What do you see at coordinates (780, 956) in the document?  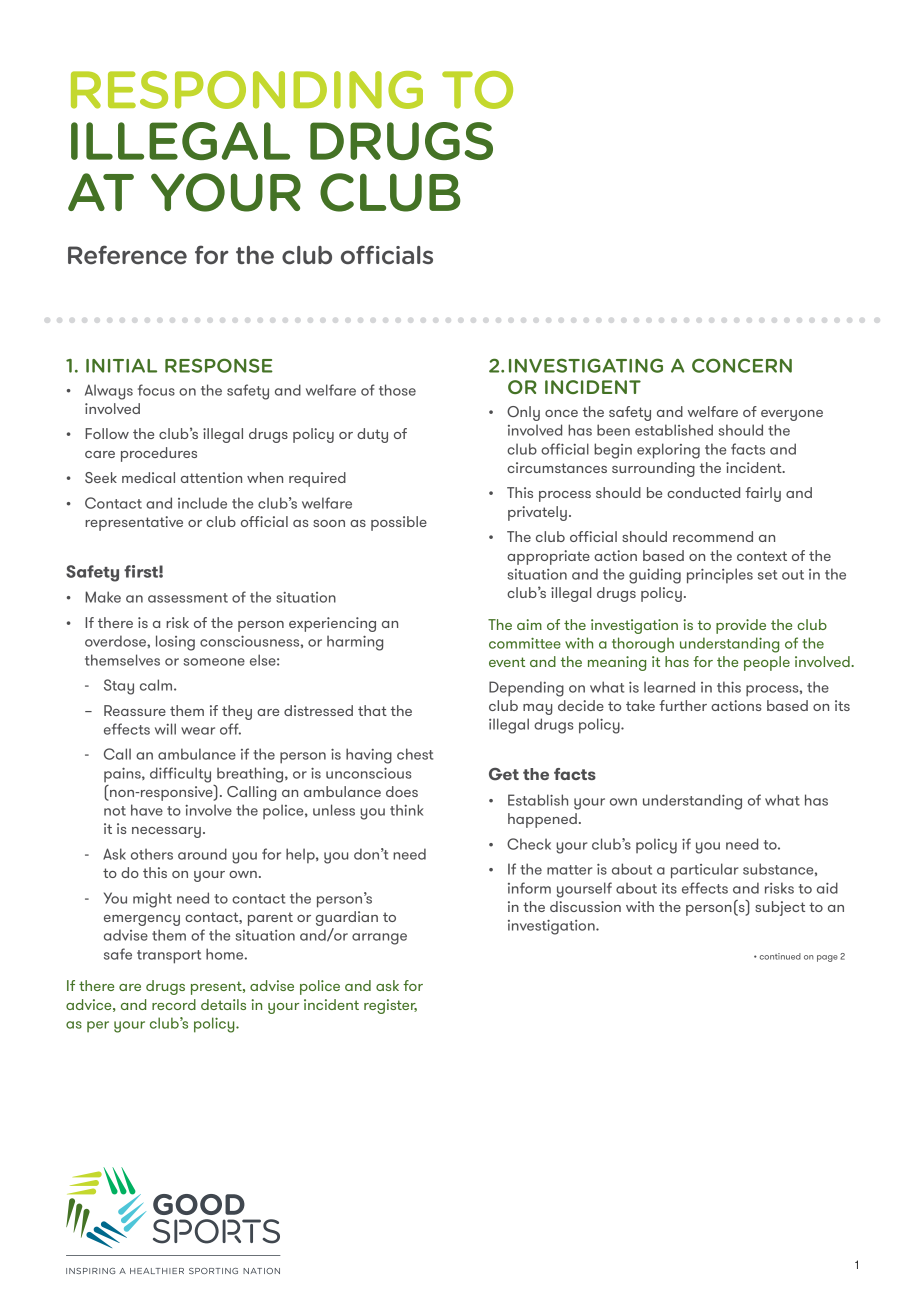 I see `continued` at bounding box center [780, 956].
